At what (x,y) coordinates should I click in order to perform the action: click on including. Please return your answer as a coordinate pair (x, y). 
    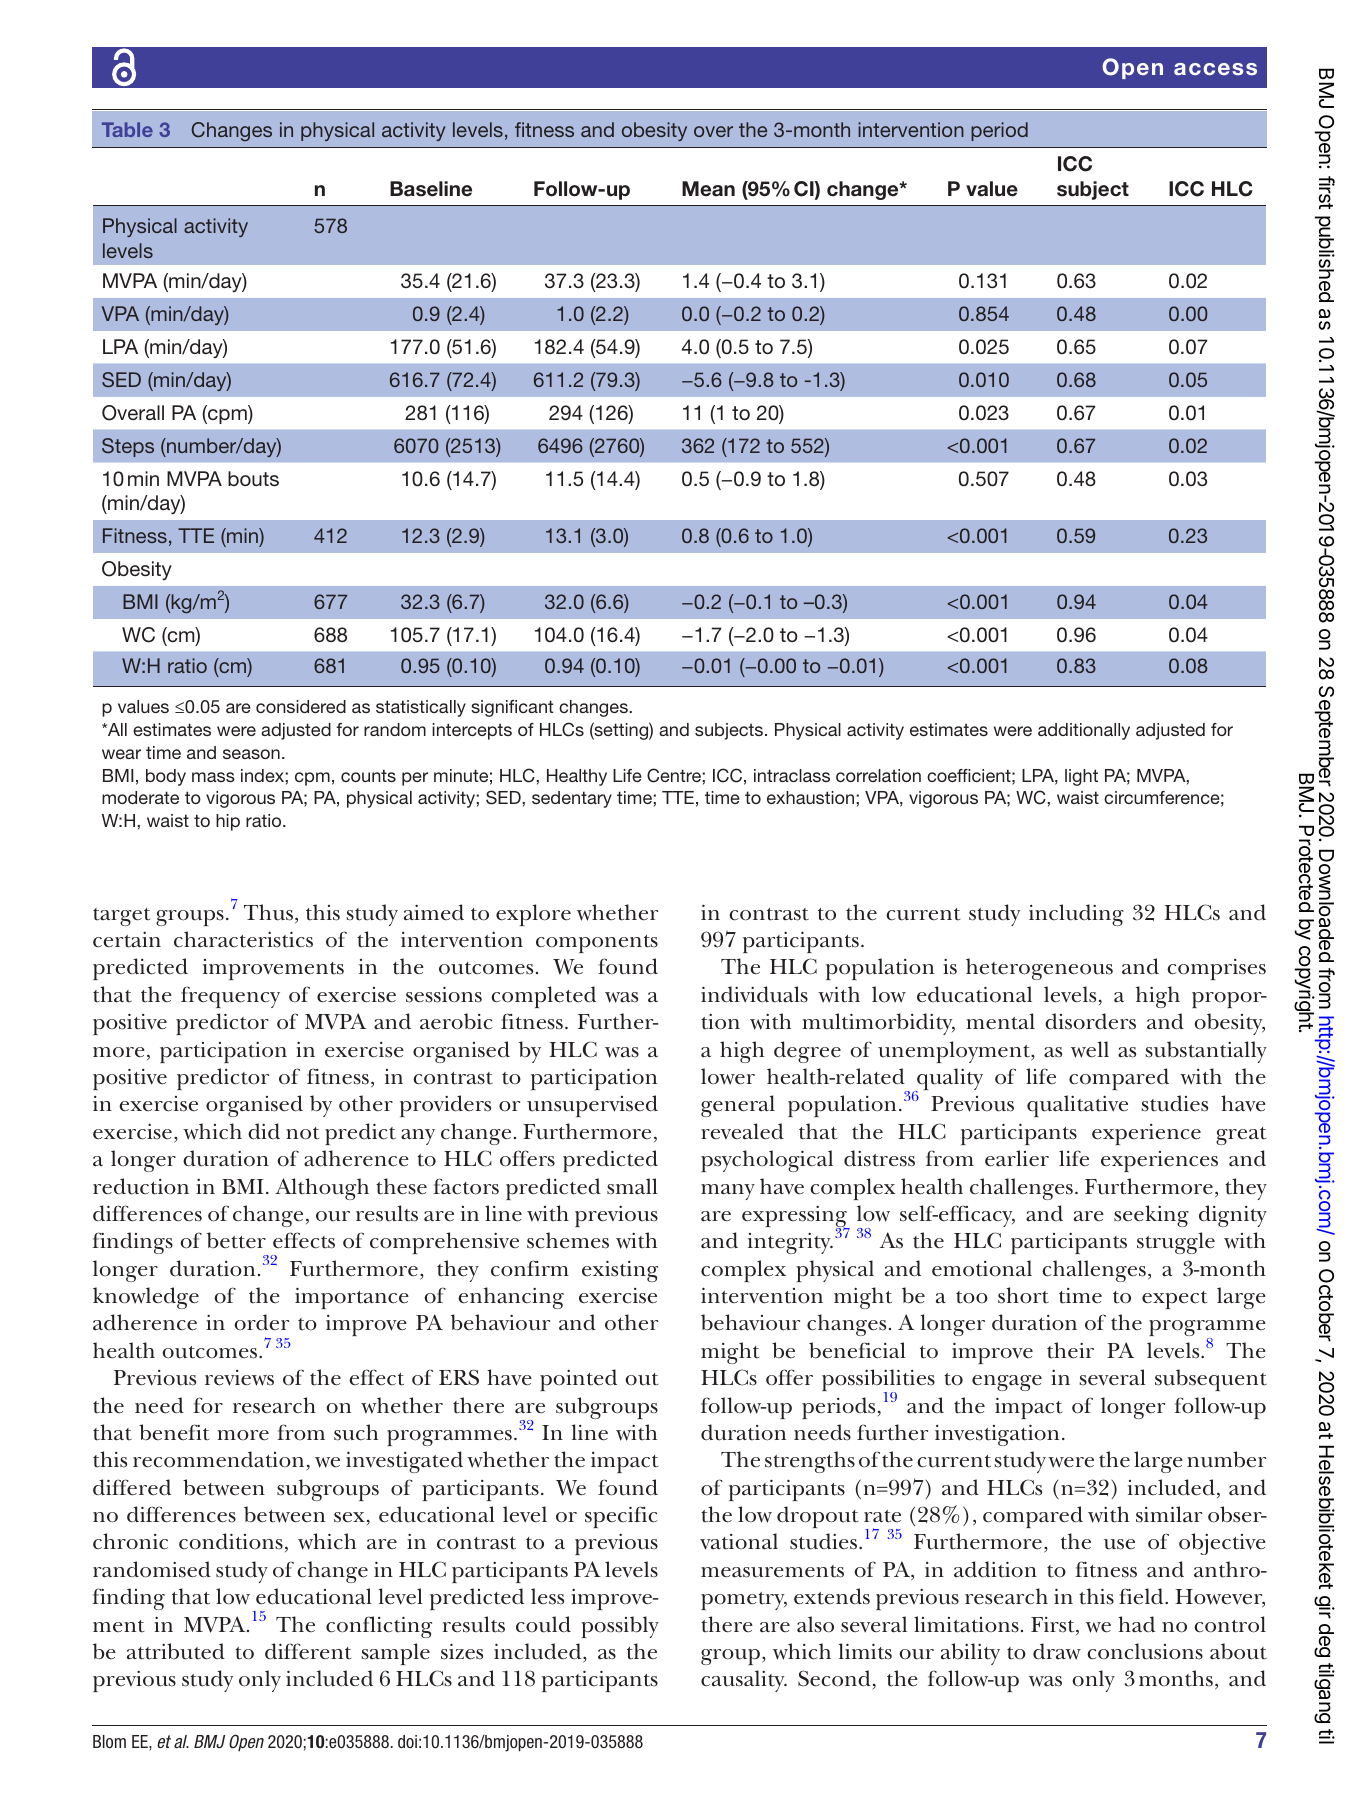
    Looking at the image, I should click on (1076, 915).
